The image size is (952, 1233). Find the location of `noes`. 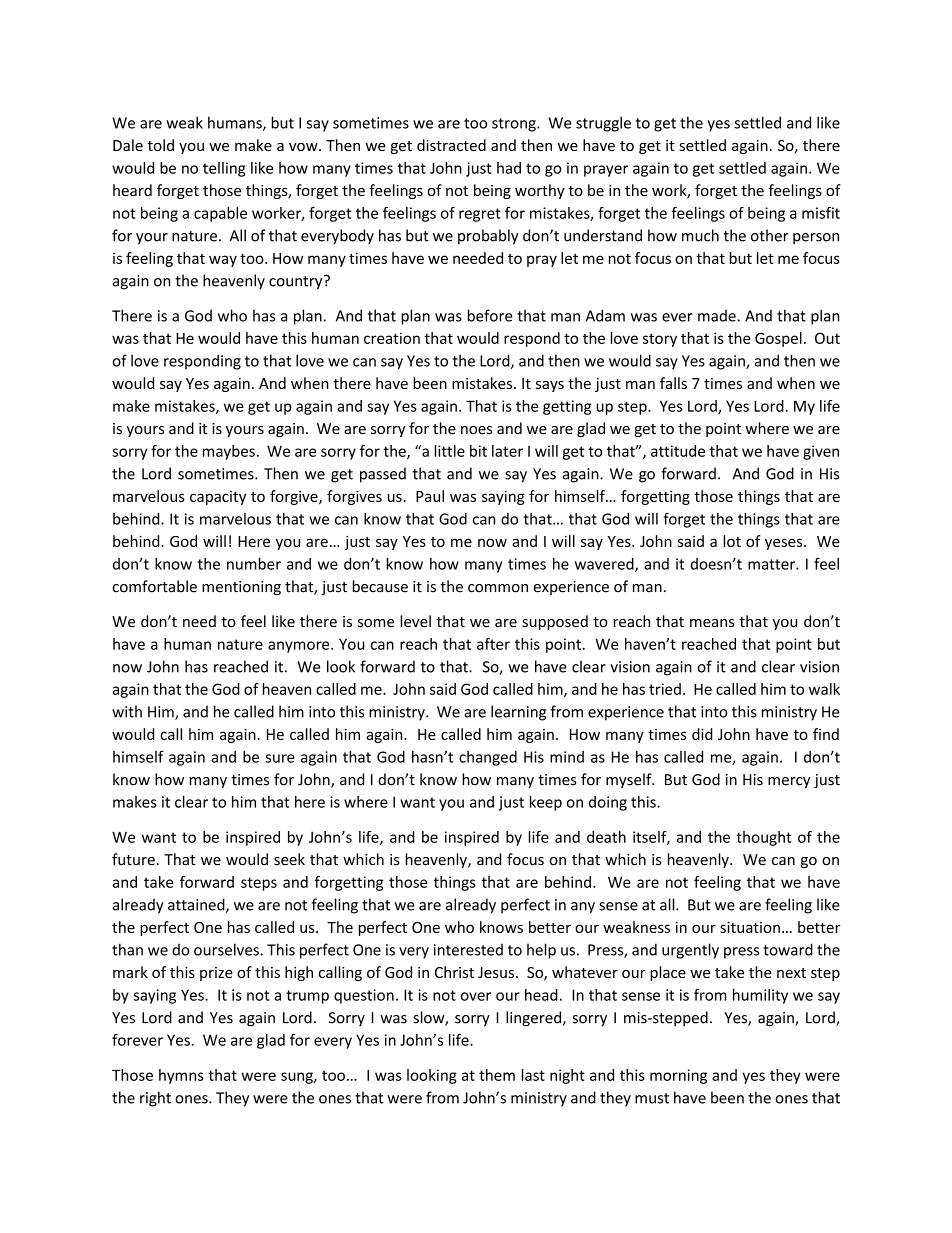

noes is located at coordinates (476, 430).
